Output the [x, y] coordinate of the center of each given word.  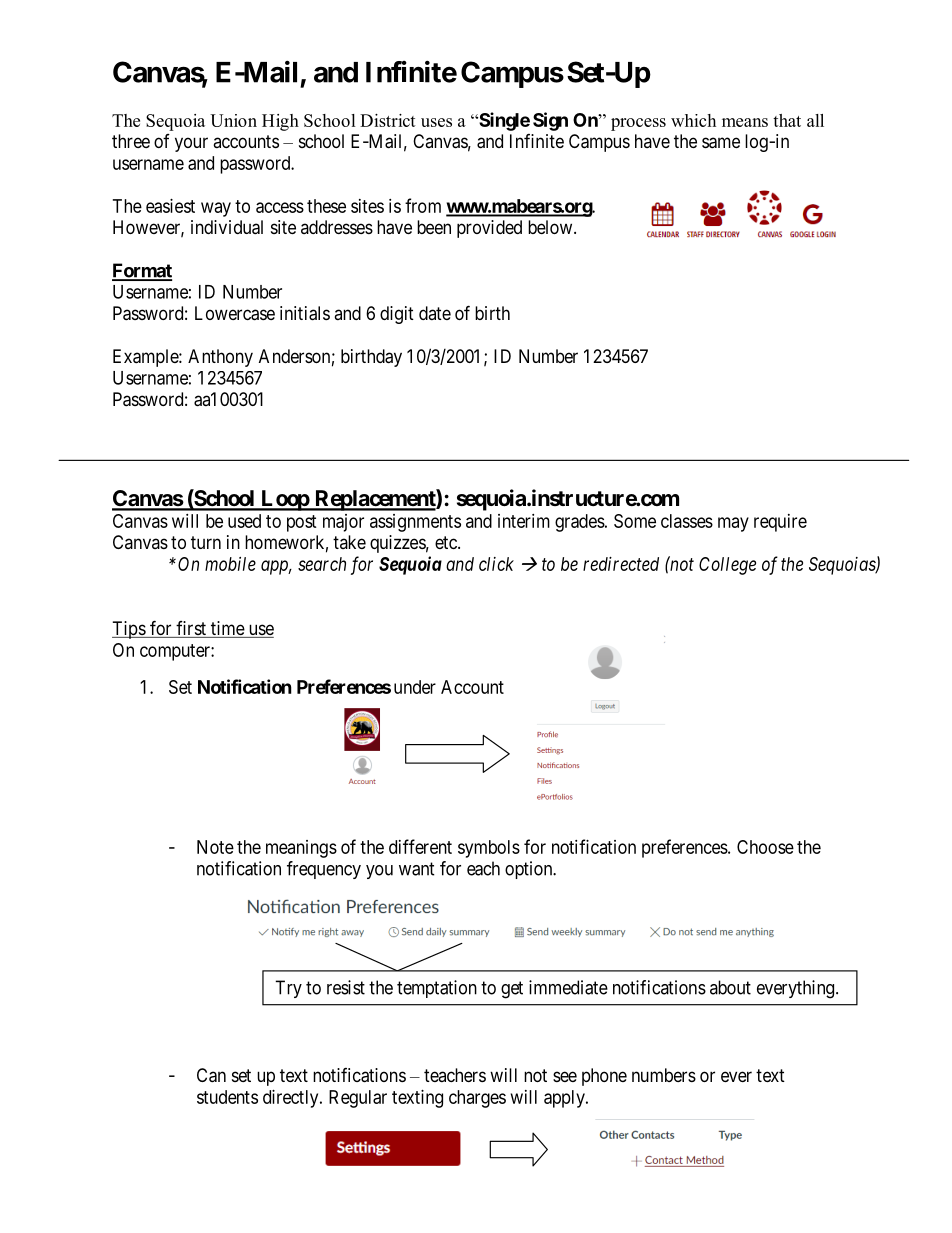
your [191, 144]
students [227, 1097]
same [721, 143]
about [730, 987]
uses [436, 122]
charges [477, 1099]
